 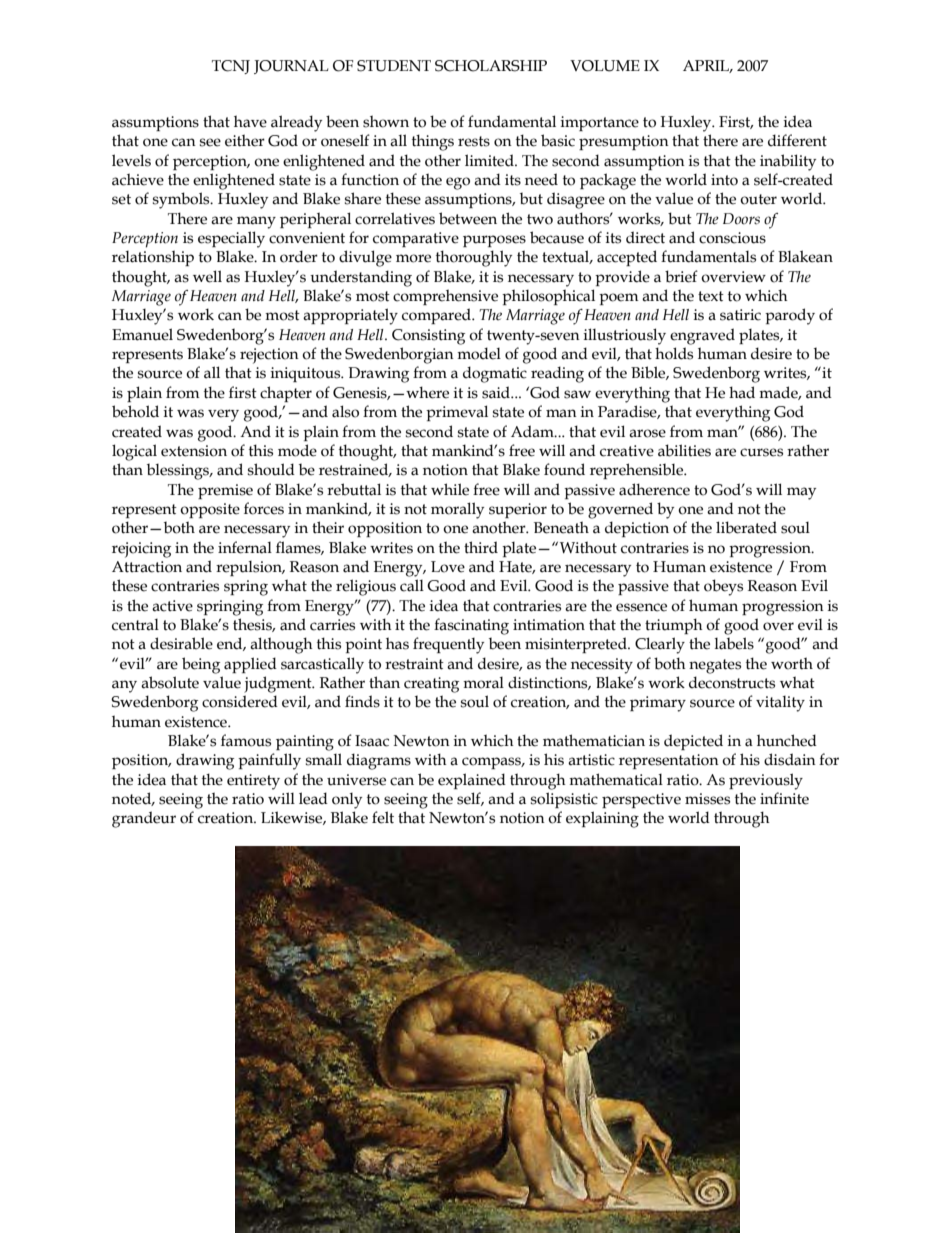 I want to click on SCHOLARSHIP, so click(x=491, y=66).
